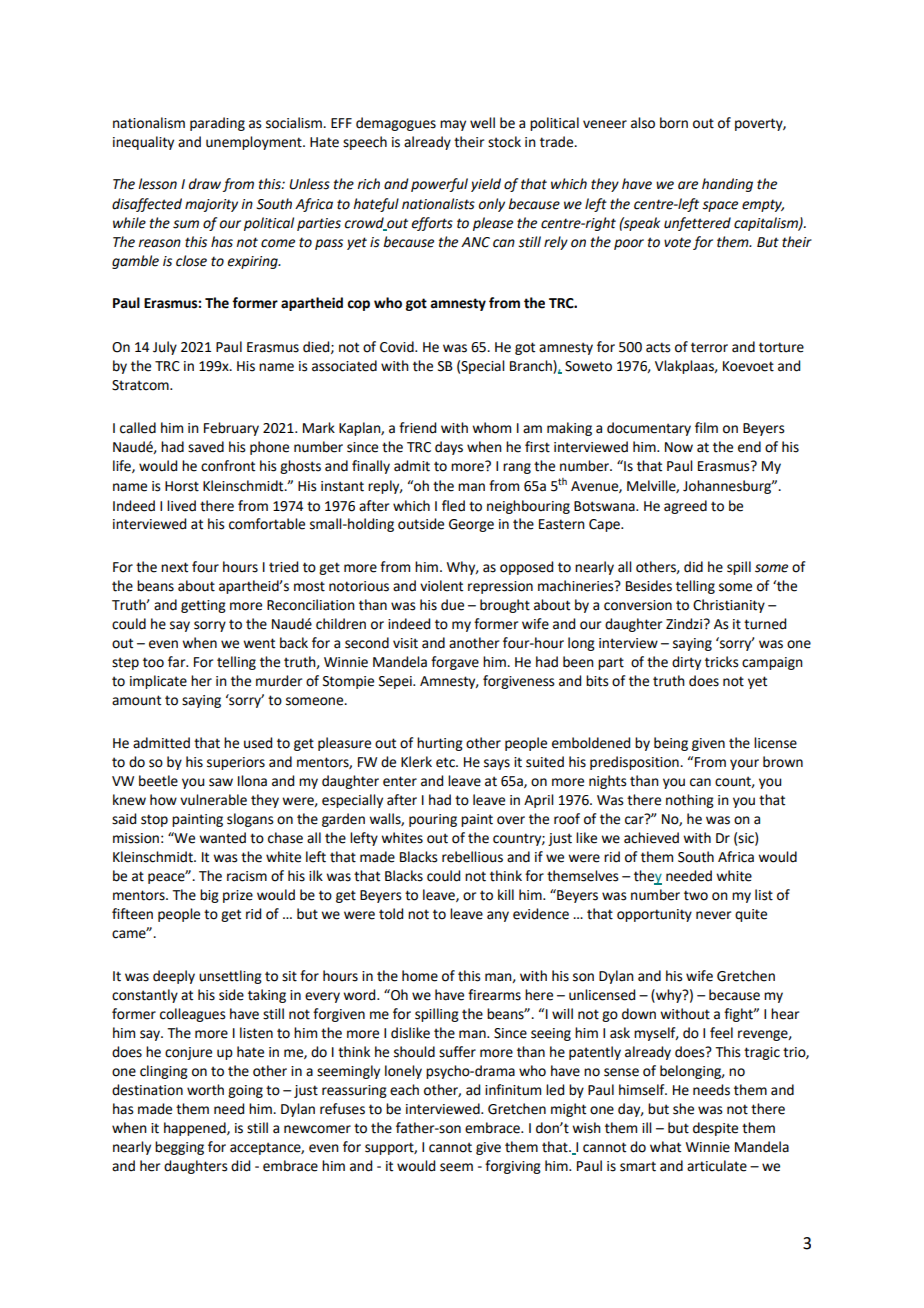  Describe the element at coordinates (205, 184) in the screenshot. I see `draw` at that location.
